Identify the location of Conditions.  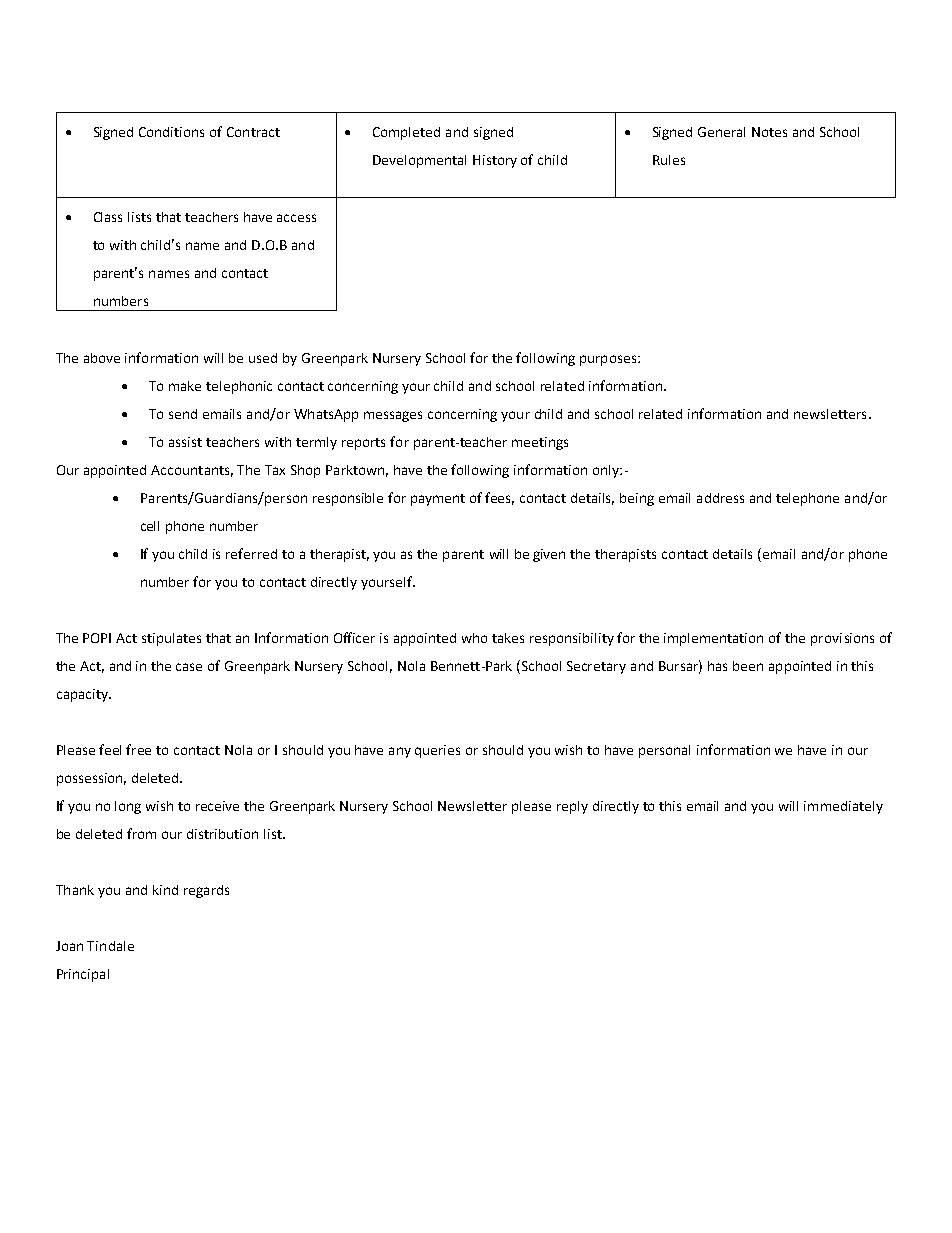
(171, 132).
